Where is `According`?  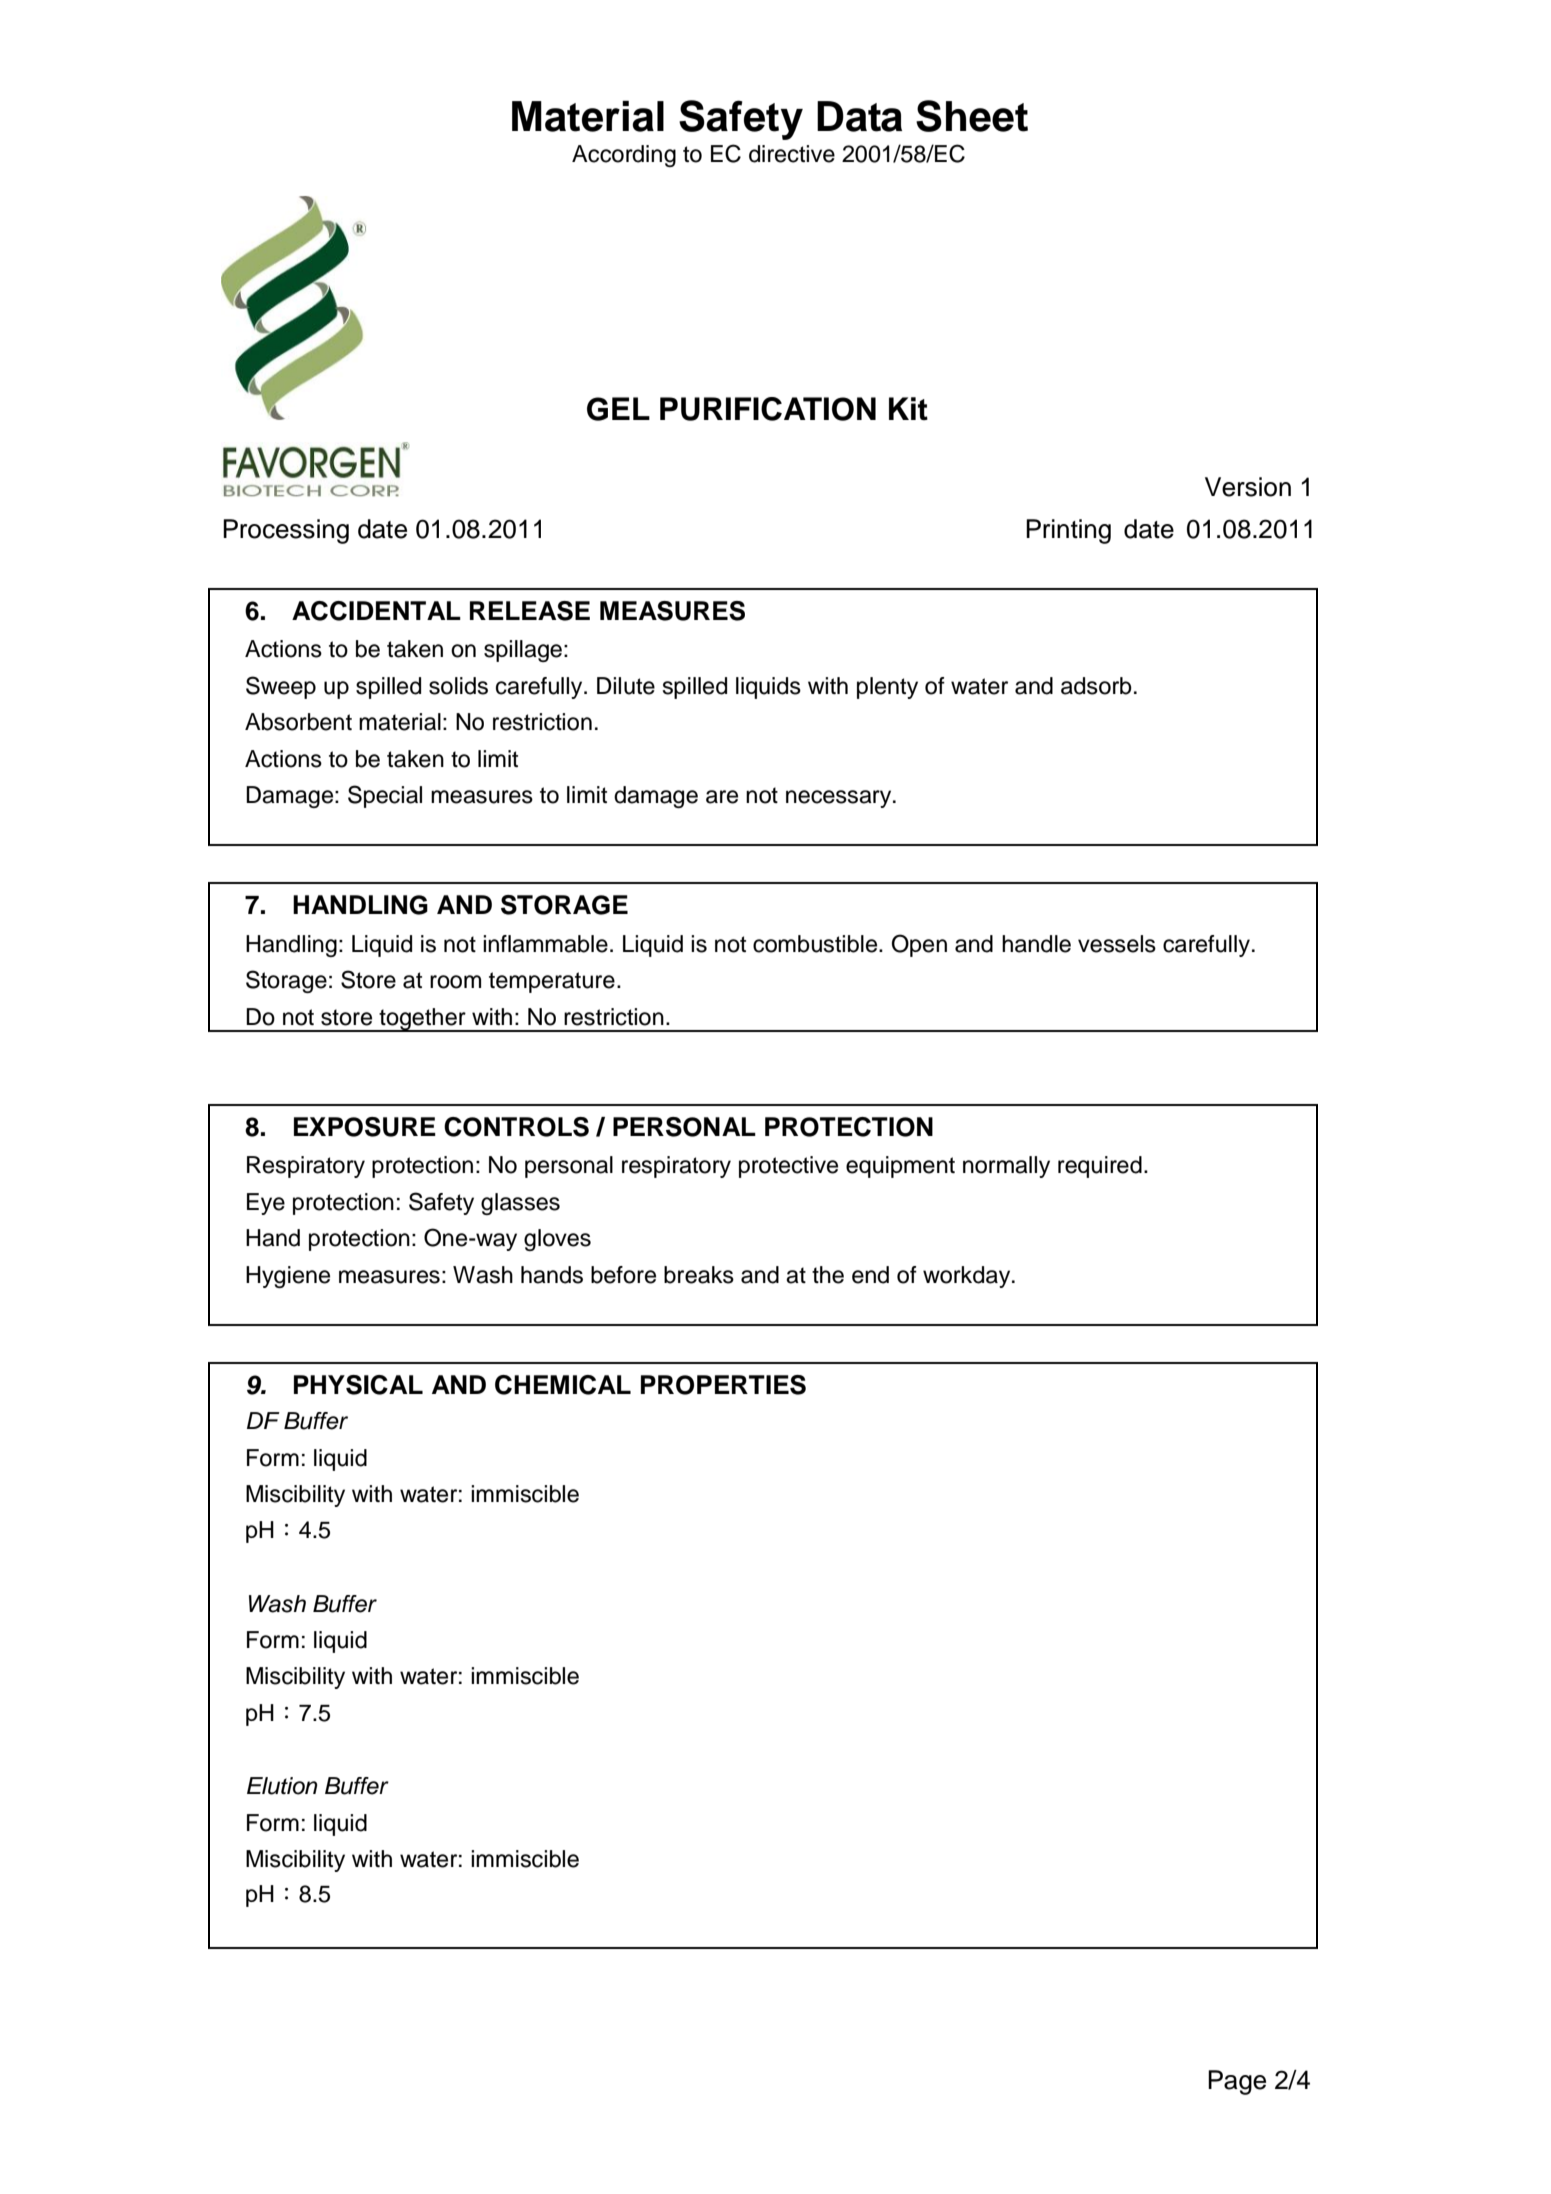 According is located at coordinates (624, 156).
